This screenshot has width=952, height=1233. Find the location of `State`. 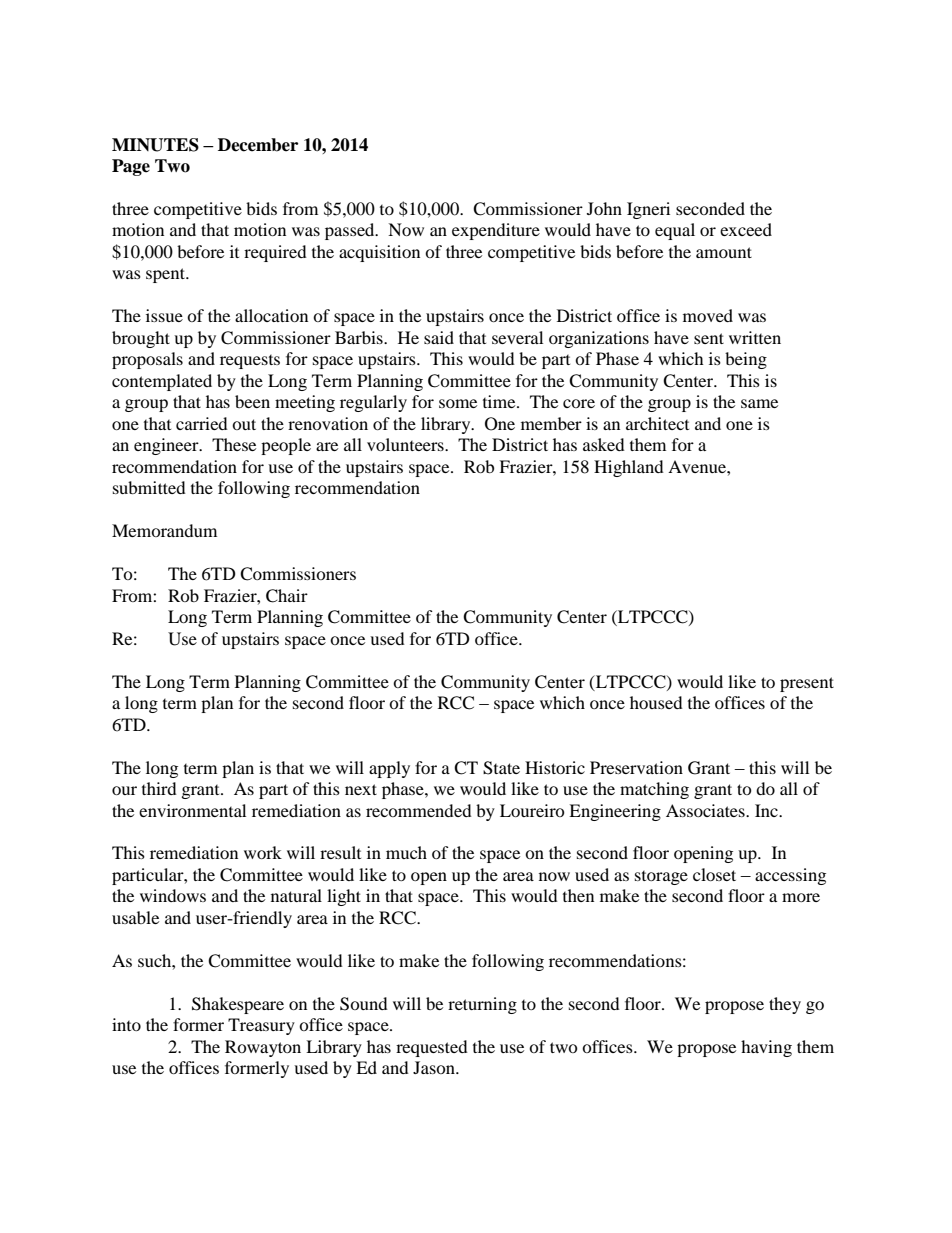

State is located at coordinates (501, 768).
